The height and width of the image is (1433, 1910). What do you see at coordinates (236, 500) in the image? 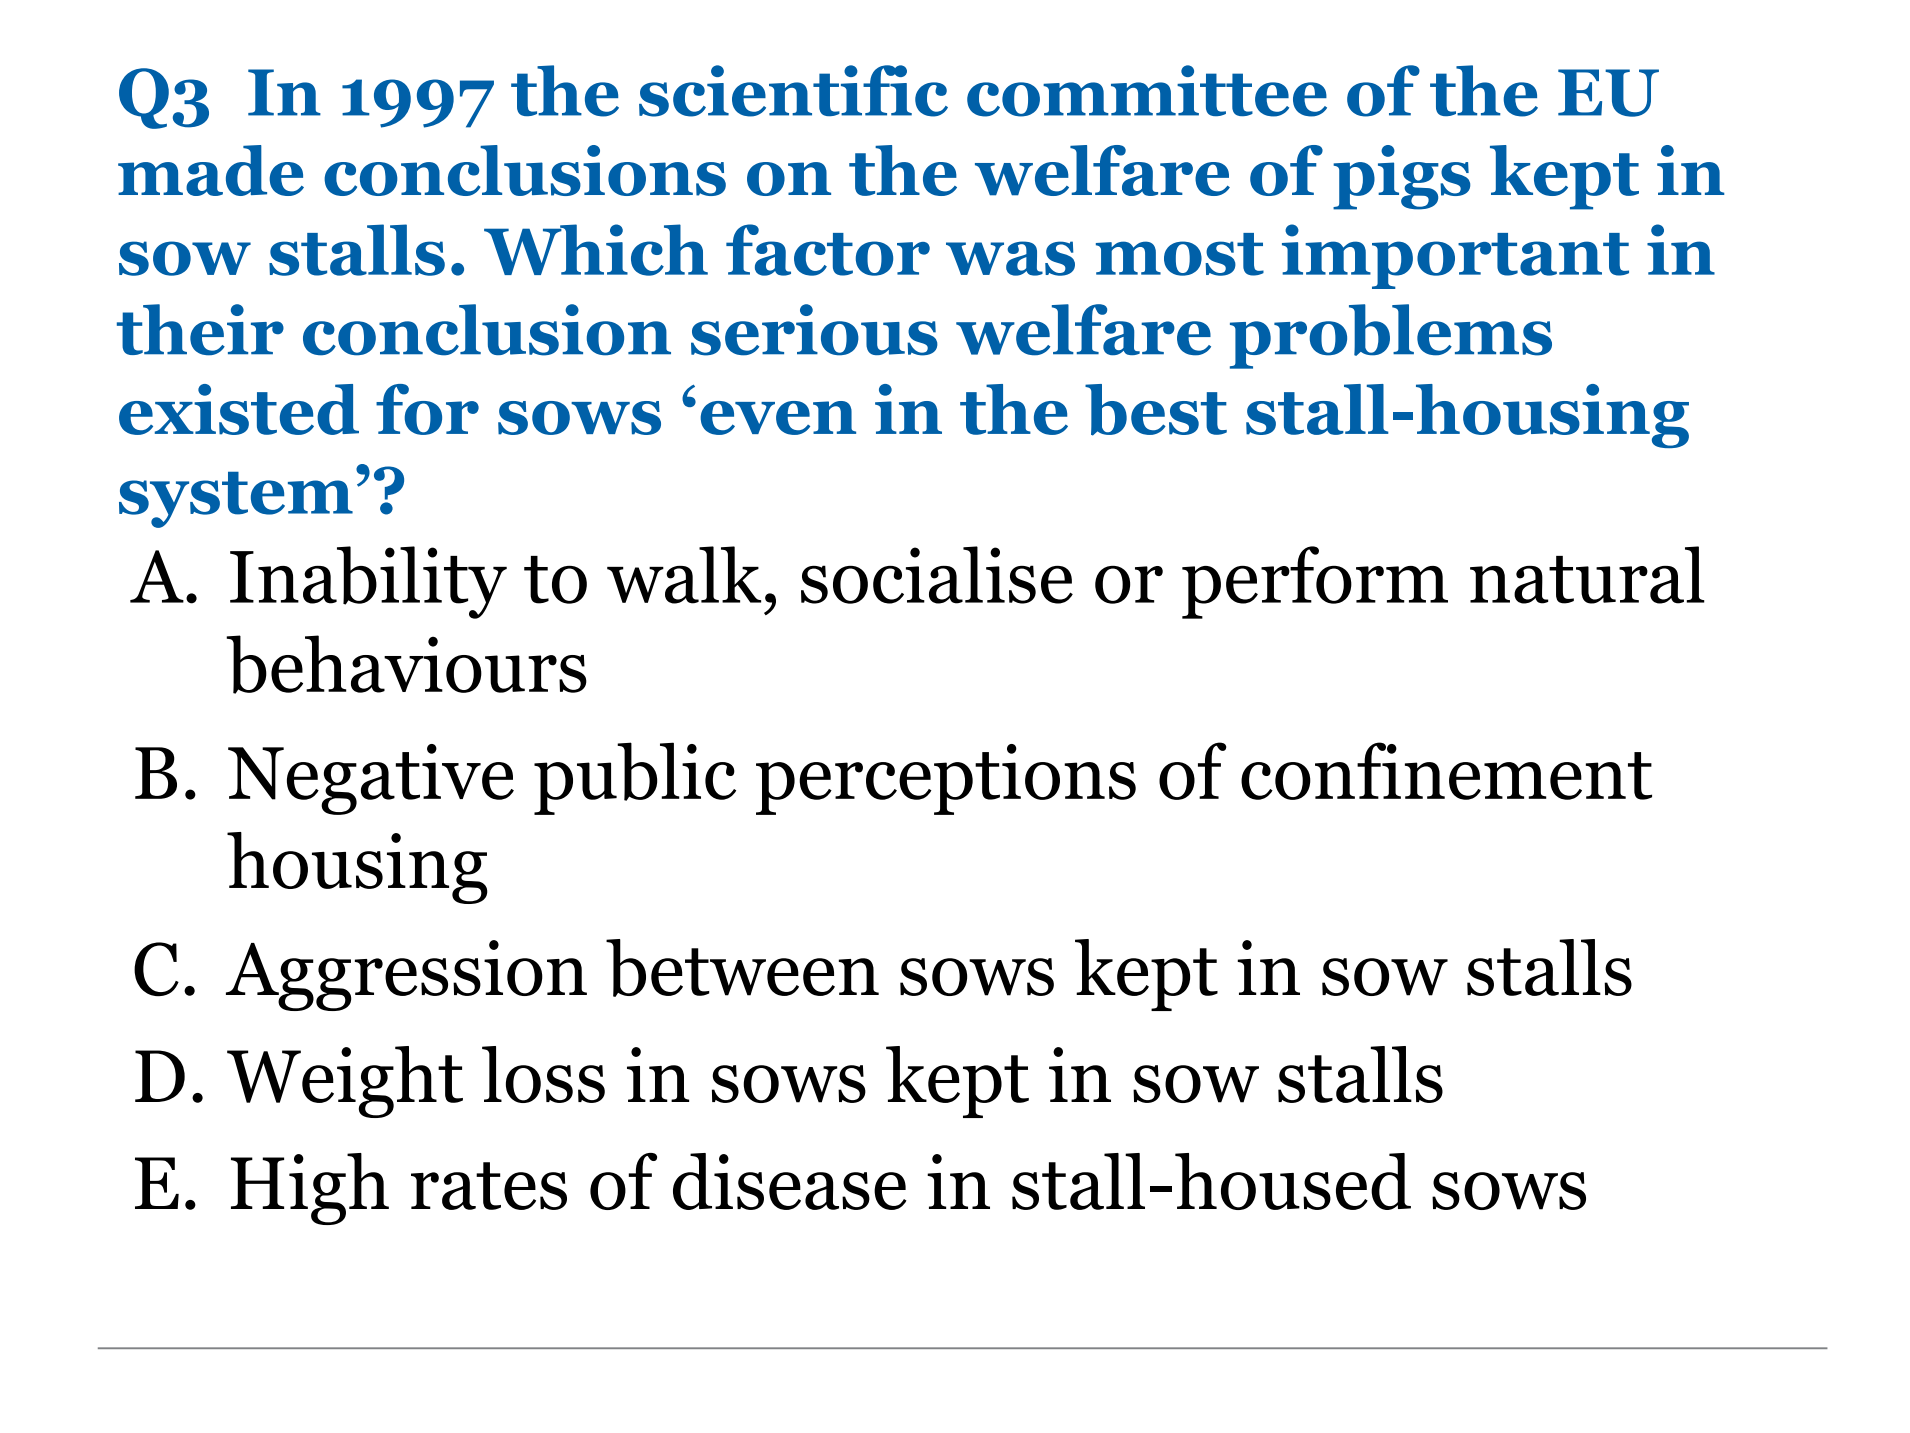
I see `system` at bounding box center [236, 500].
